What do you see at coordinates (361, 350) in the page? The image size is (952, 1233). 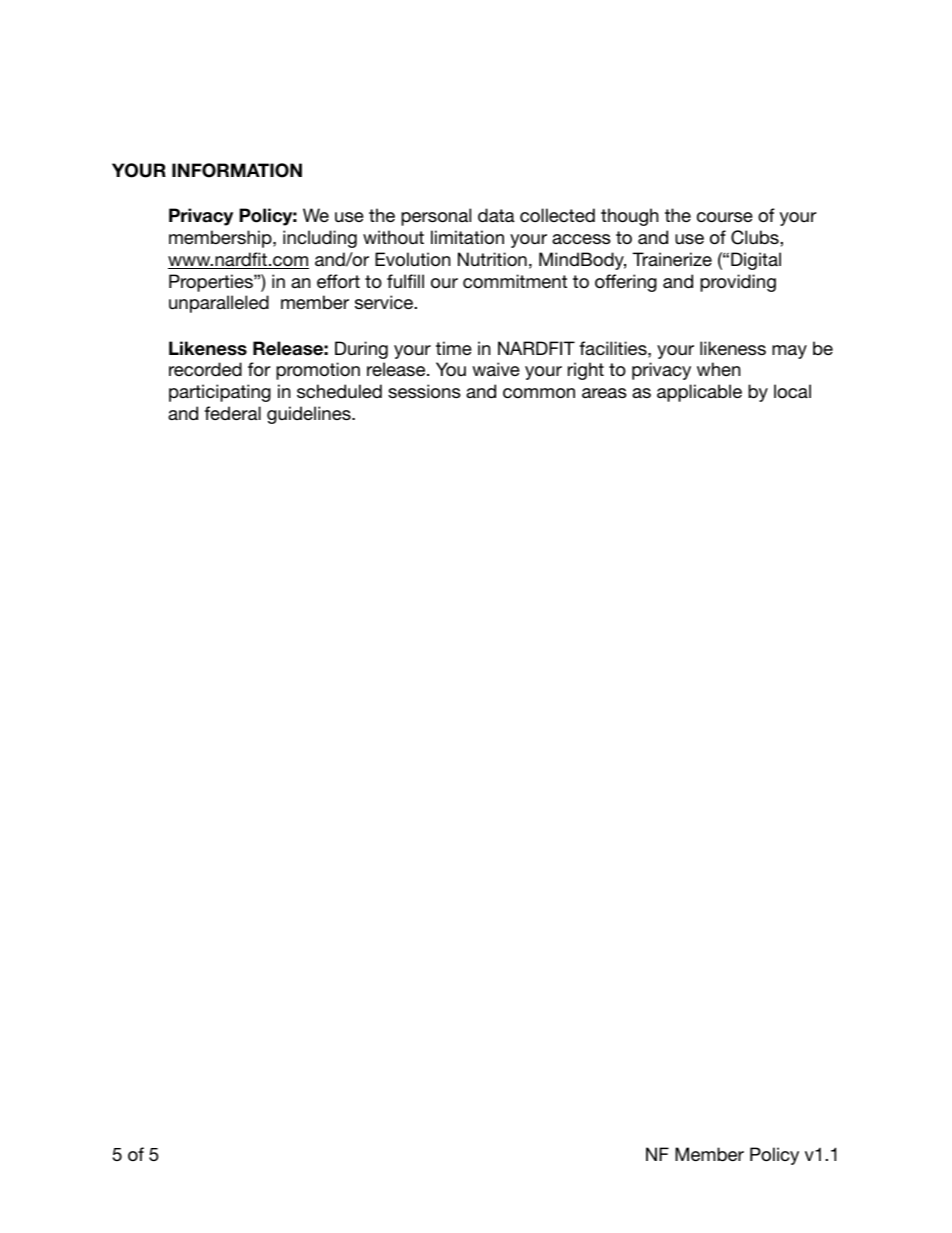 I see `During` at bounding box center [361, 350].
